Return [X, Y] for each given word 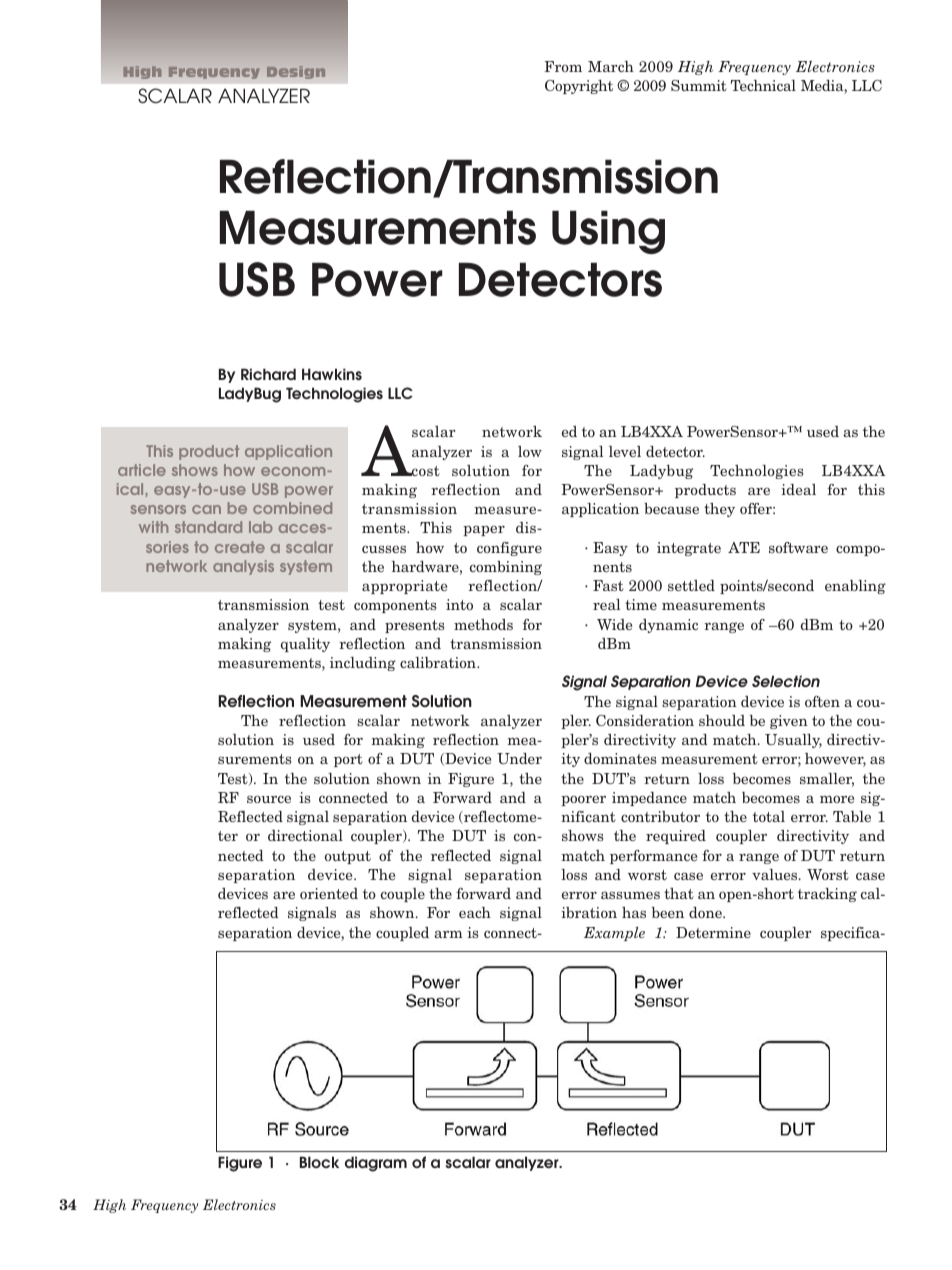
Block [319, 1162]
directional [305, 835]
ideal [798, 489]
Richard [268, 374]
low [530, 451]
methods [483, 624]
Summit [699, 85]
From [563, 66]
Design [296, 72]
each [475, 912]
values [776, 874]
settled [691, 585]
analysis [243, 567]
